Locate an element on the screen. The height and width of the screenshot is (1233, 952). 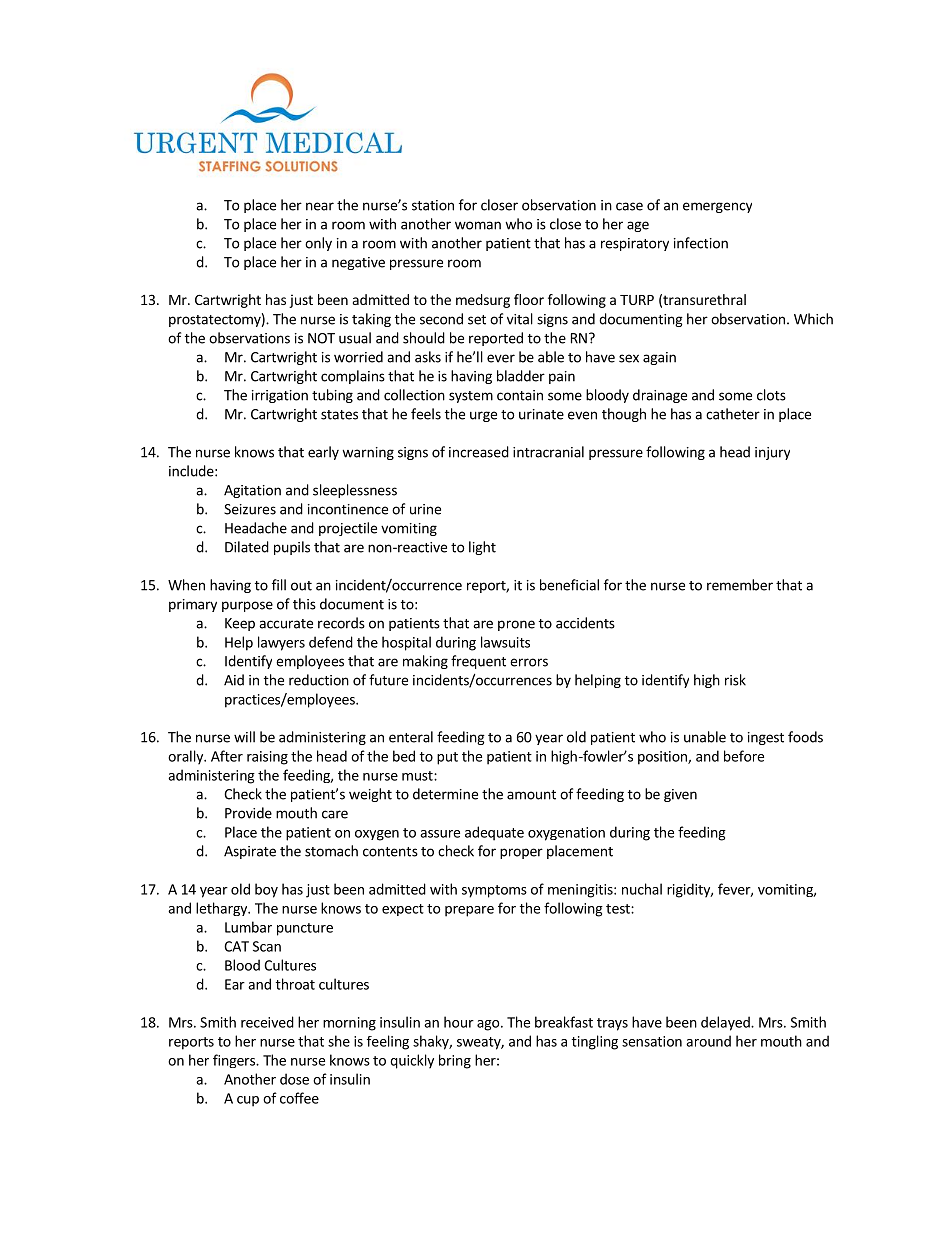
woman is located at coordinates (478, 225).
